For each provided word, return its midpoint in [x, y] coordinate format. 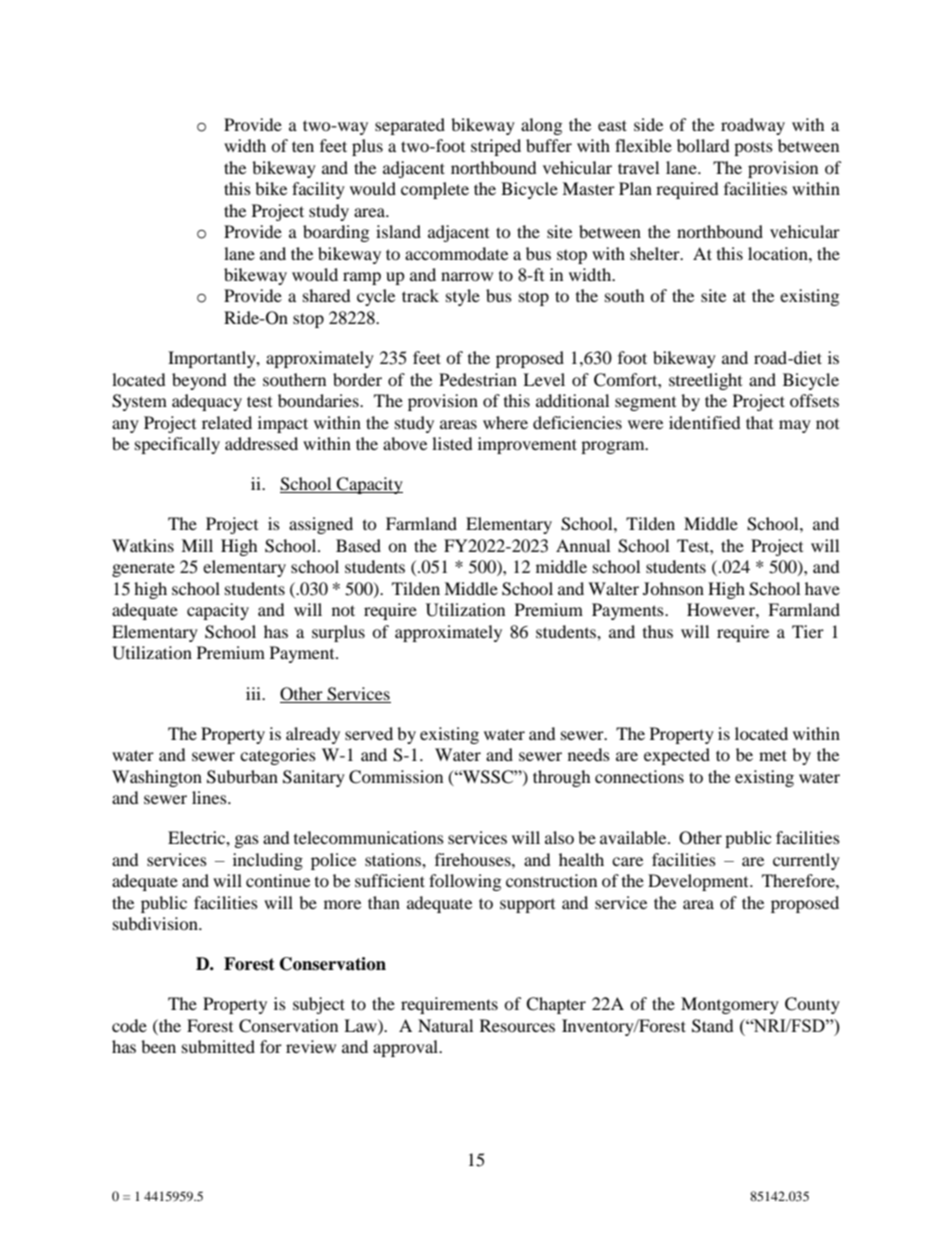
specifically [177, 445]
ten [303, 146]
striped [496, 147]
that [759, 422]
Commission [396, 777]
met [773, 755]
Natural [445, 1025]
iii [255, 693]
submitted [218, 1046]
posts [753, 149]
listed [452, 443]
